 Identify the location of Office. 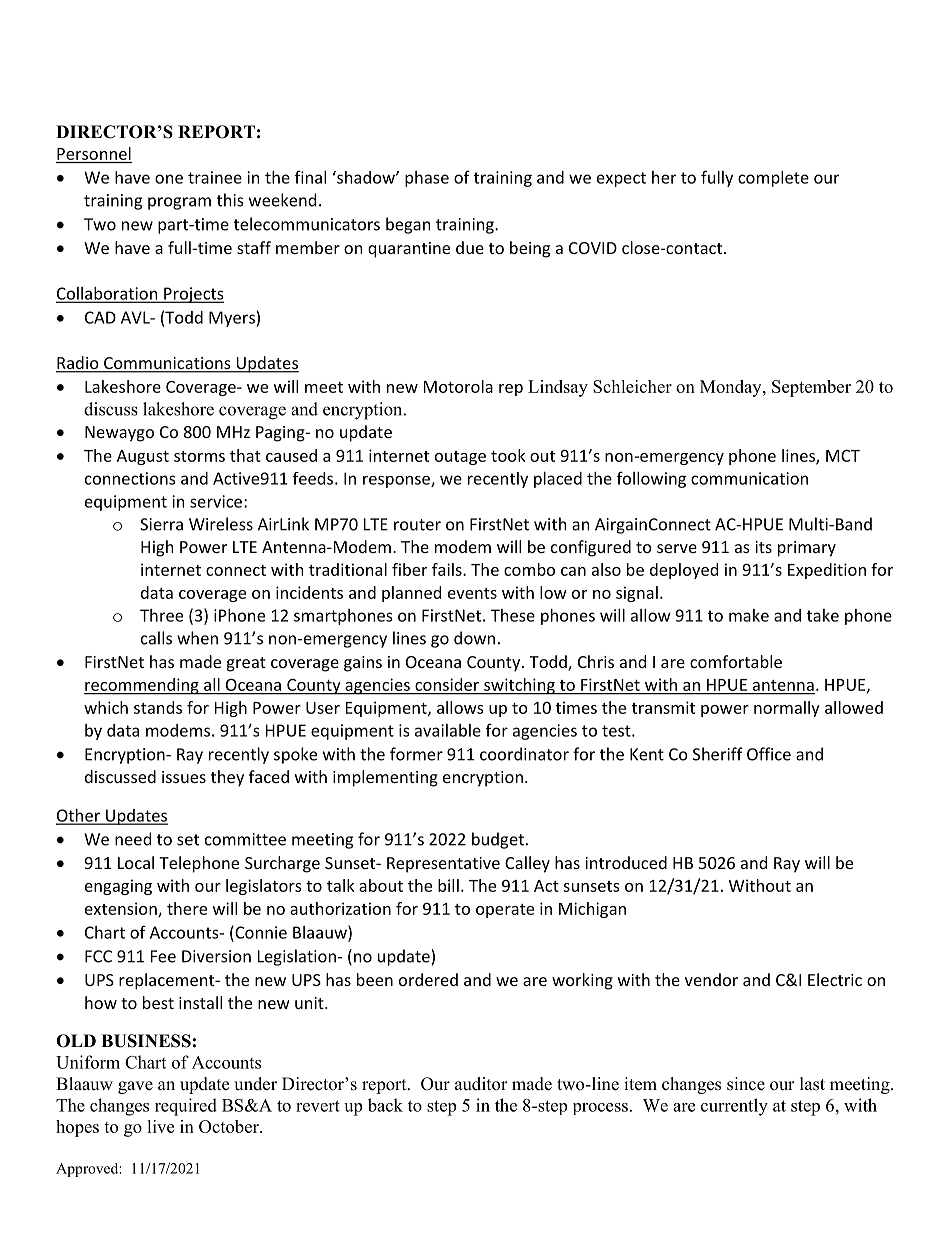
(769, 754).
